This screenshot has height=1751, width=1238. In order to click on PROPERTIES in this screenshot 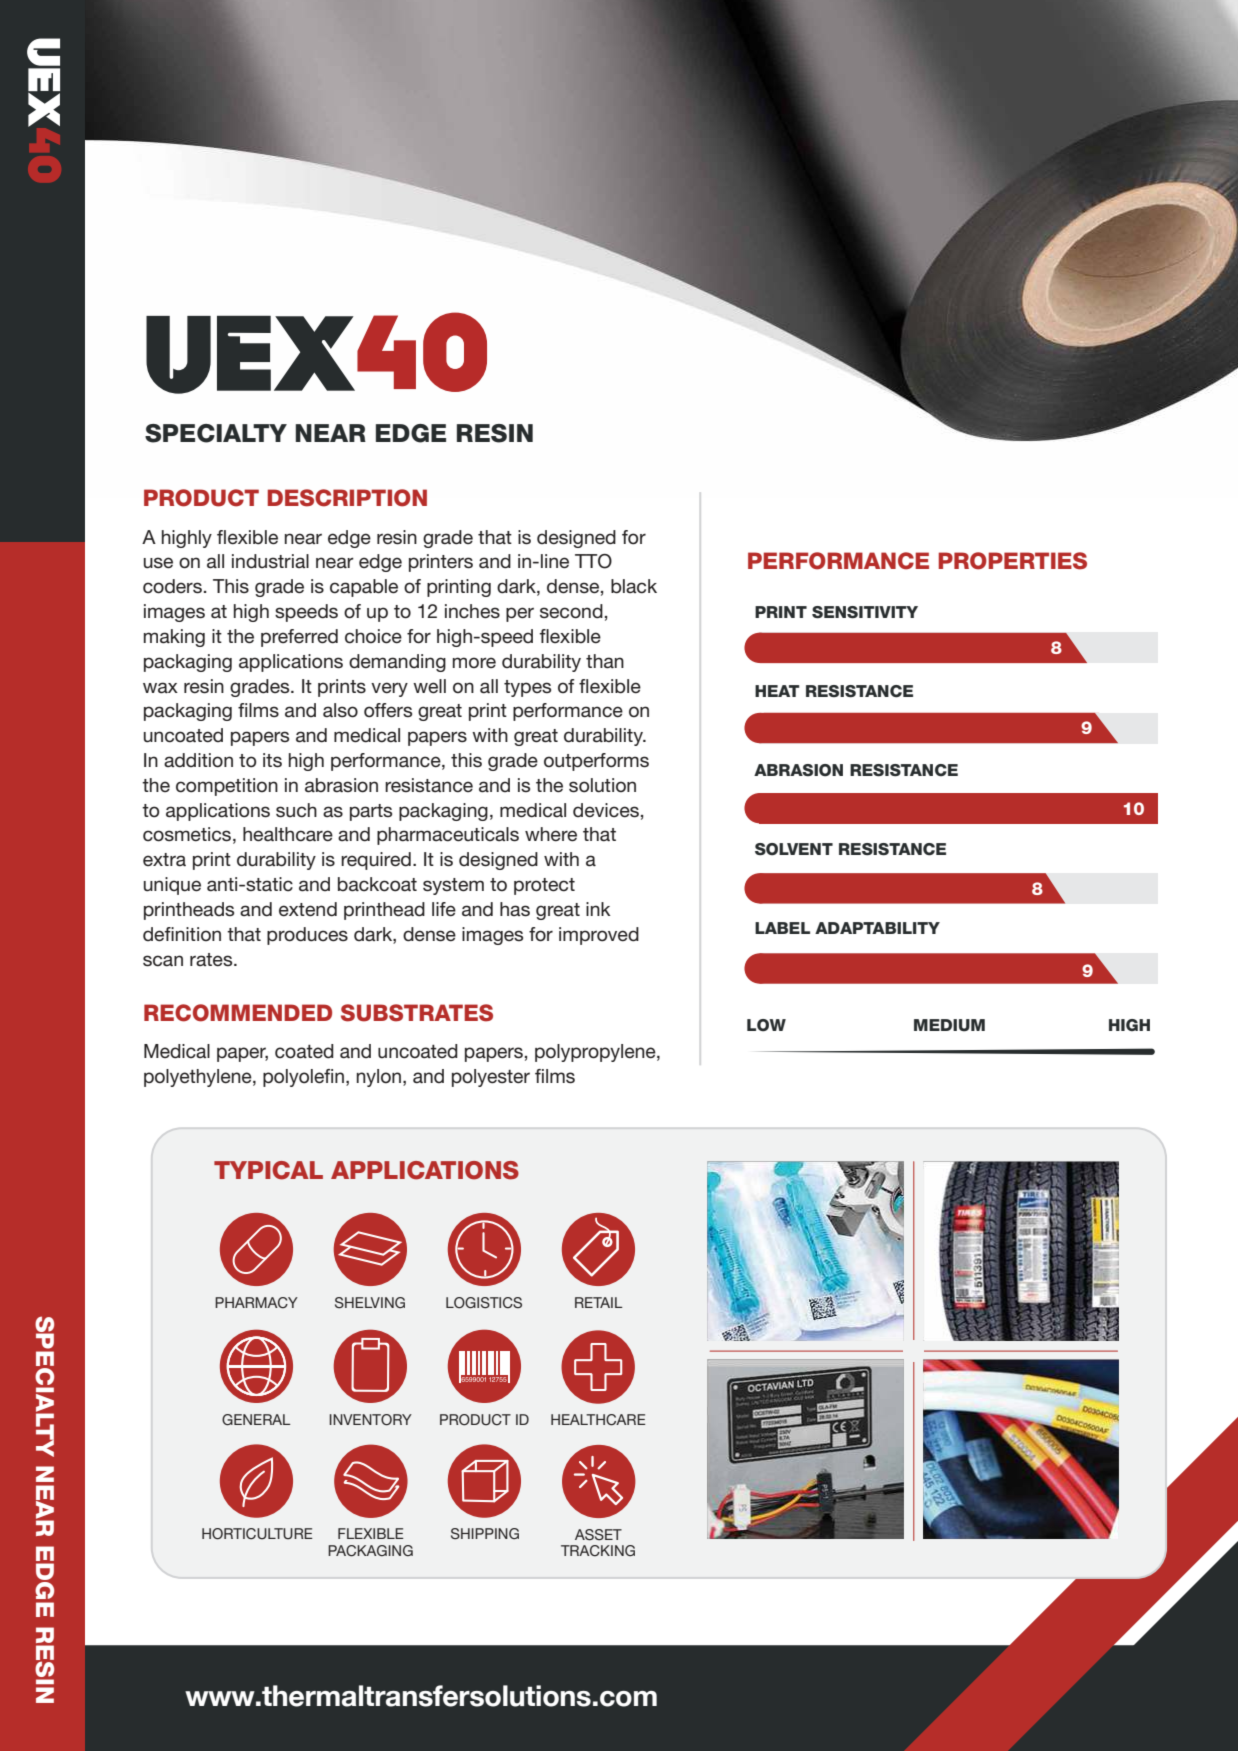, I will do `click(1013, 561)`.
